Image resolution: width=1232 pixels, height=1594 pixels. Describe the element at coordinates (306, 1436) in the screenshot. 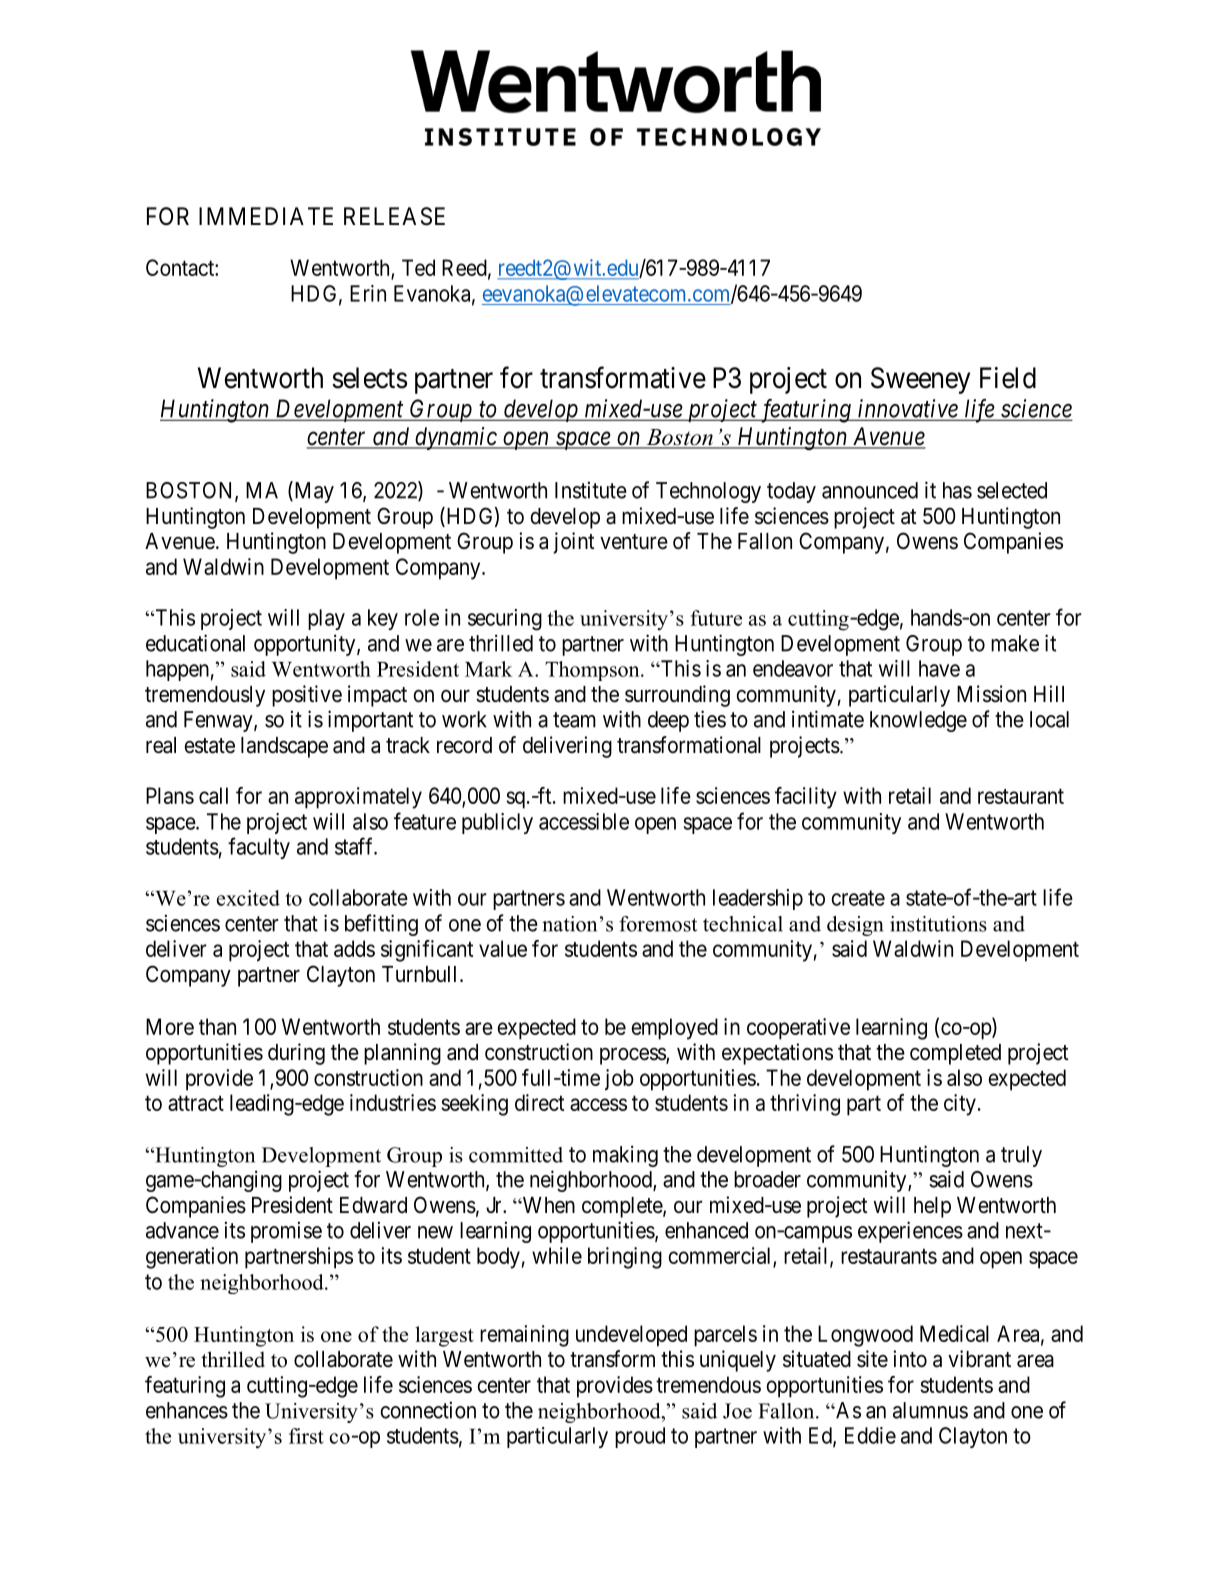

I see `first` at that location.
